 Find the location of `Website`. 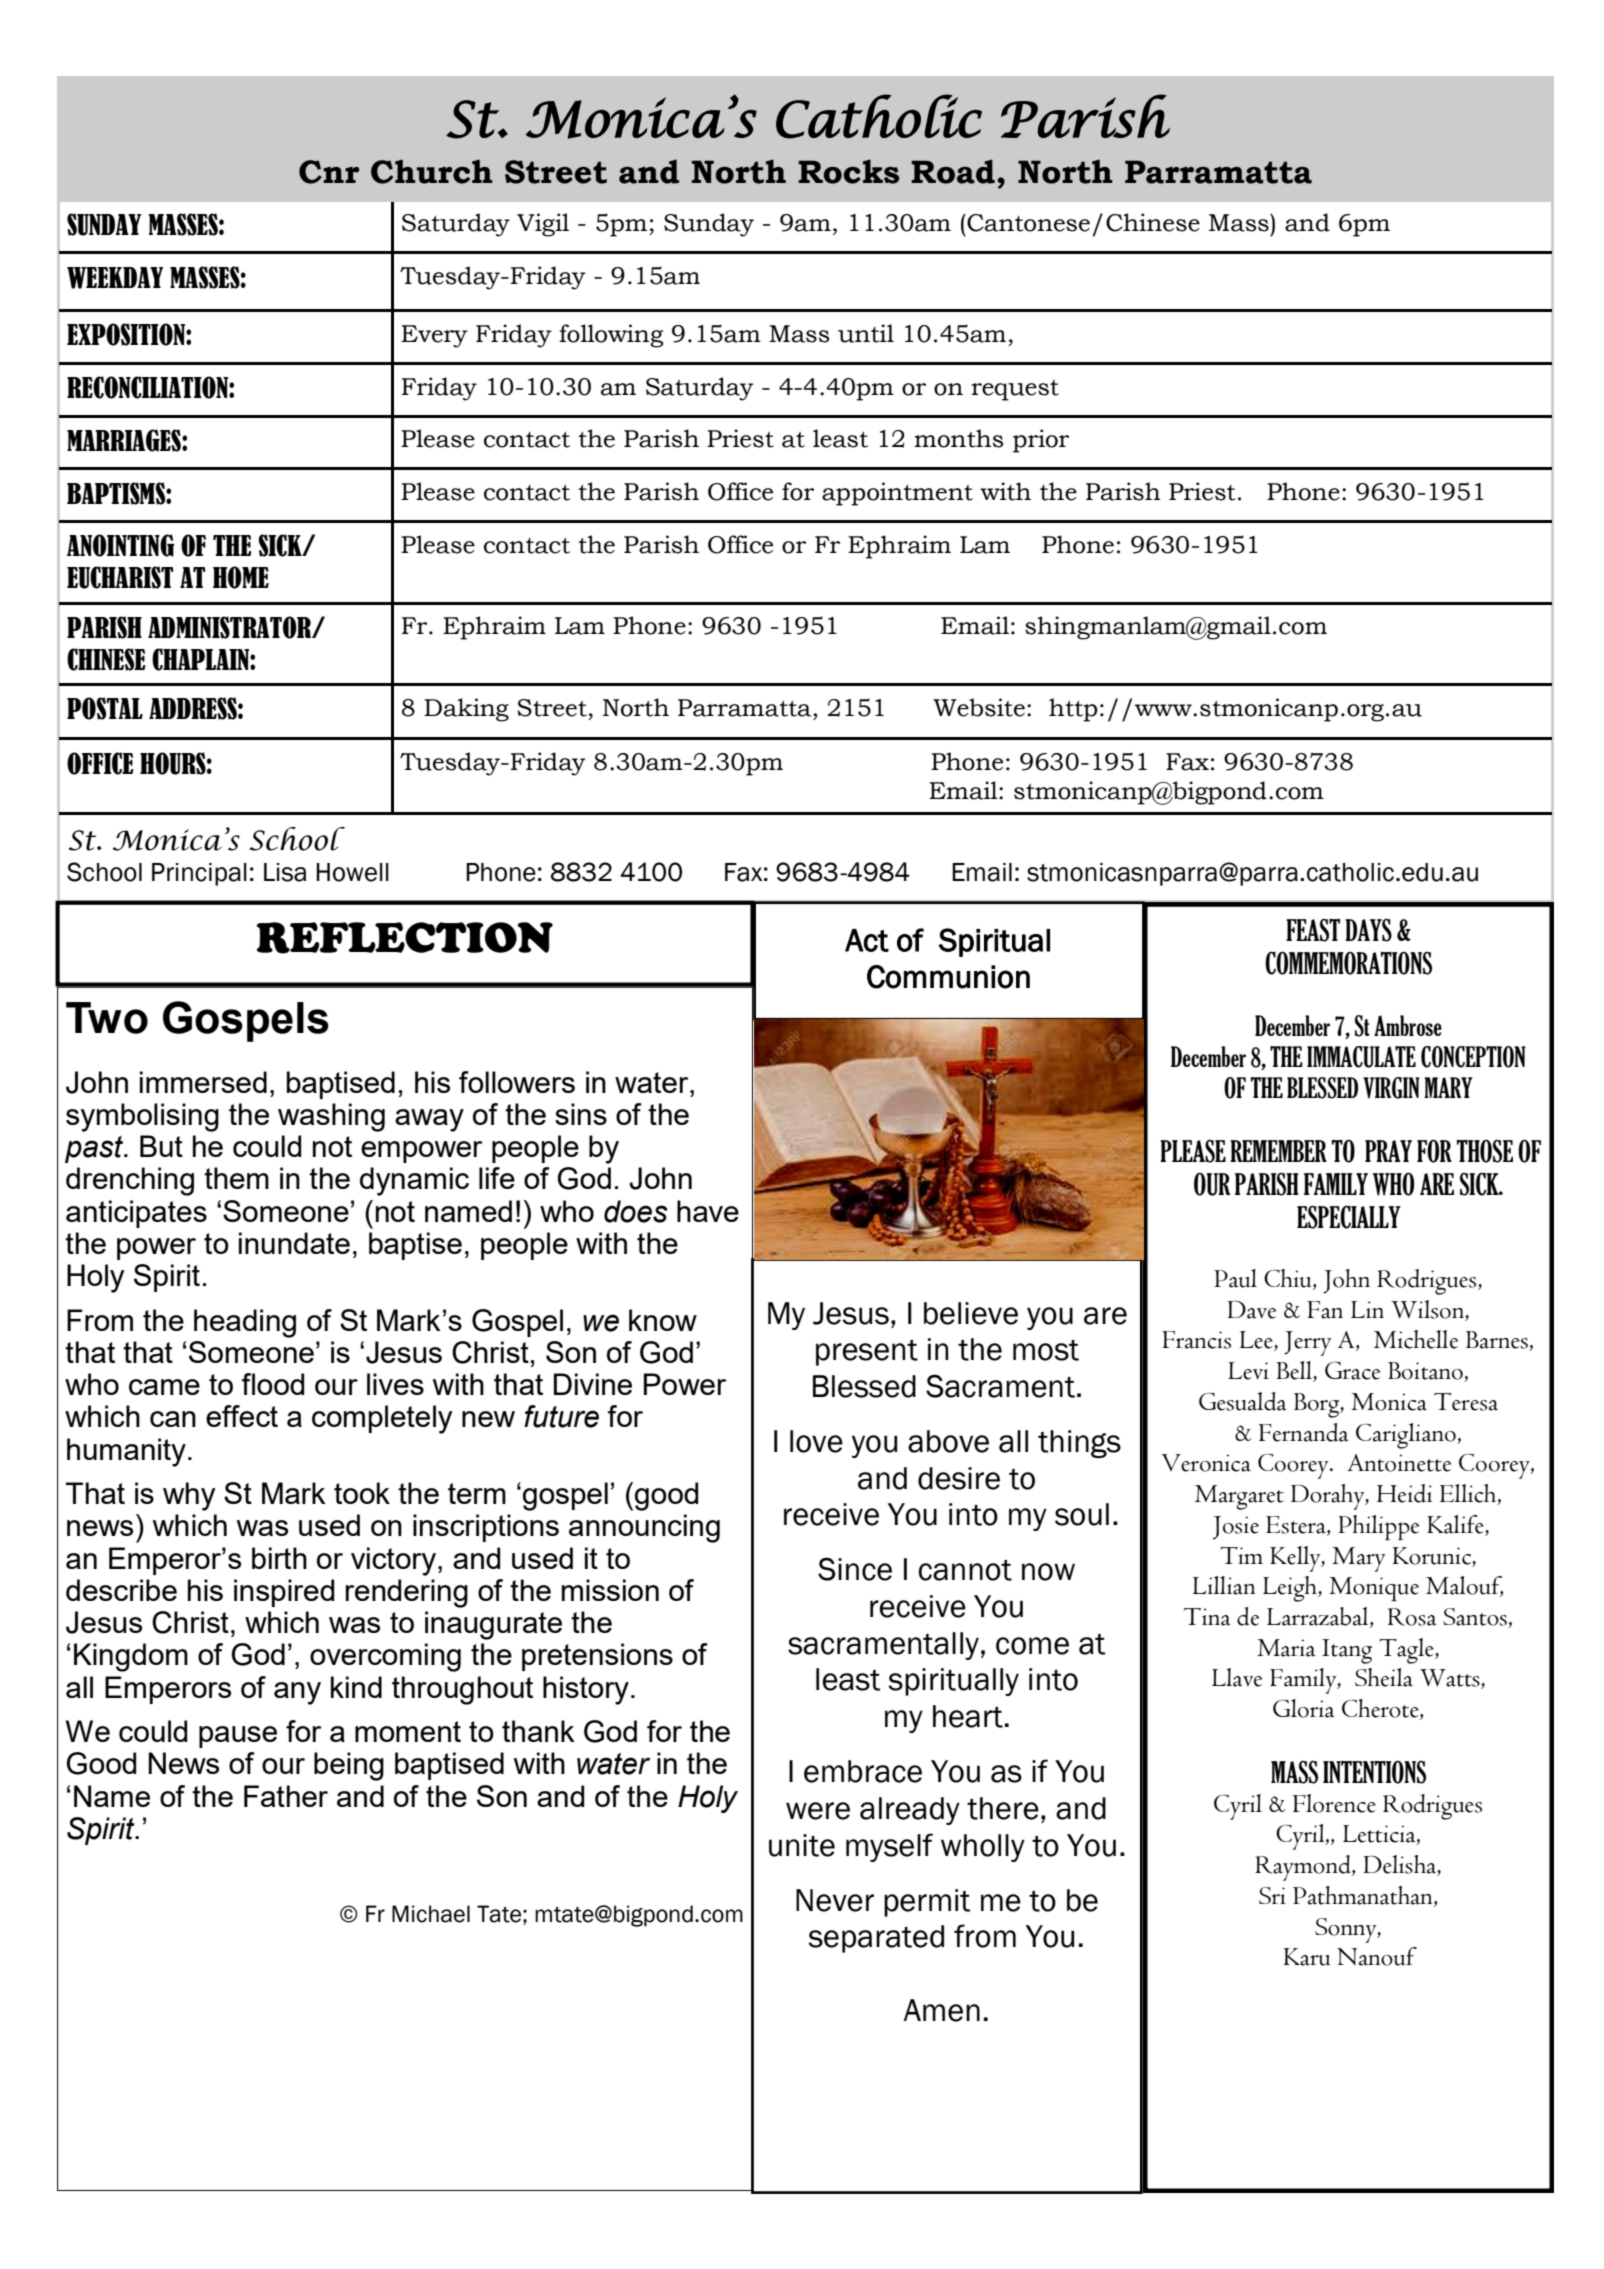

Website is located at coordinates (979, 707).
